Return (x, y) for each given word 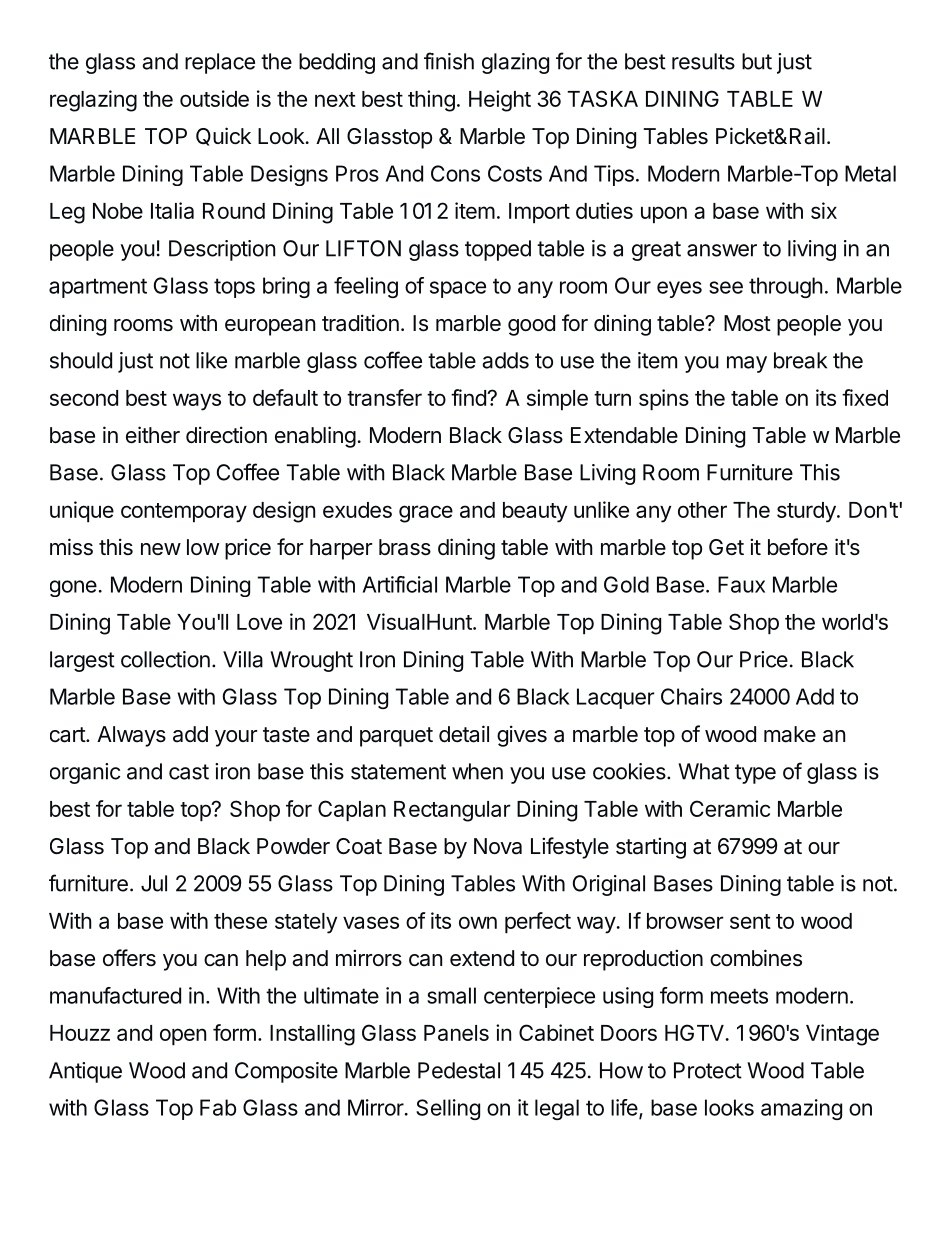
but (757, 61)
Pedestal (459, 1070)
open (183, 1037)
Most (747, 323)
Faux (741, 584)
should (81, 360)
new (161, 549)
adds (505, 360)
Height (500, 101)
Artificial (400, 584)
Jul (154, 883)
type (755, 774)
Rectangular (452, 811)
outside (214, 98)
